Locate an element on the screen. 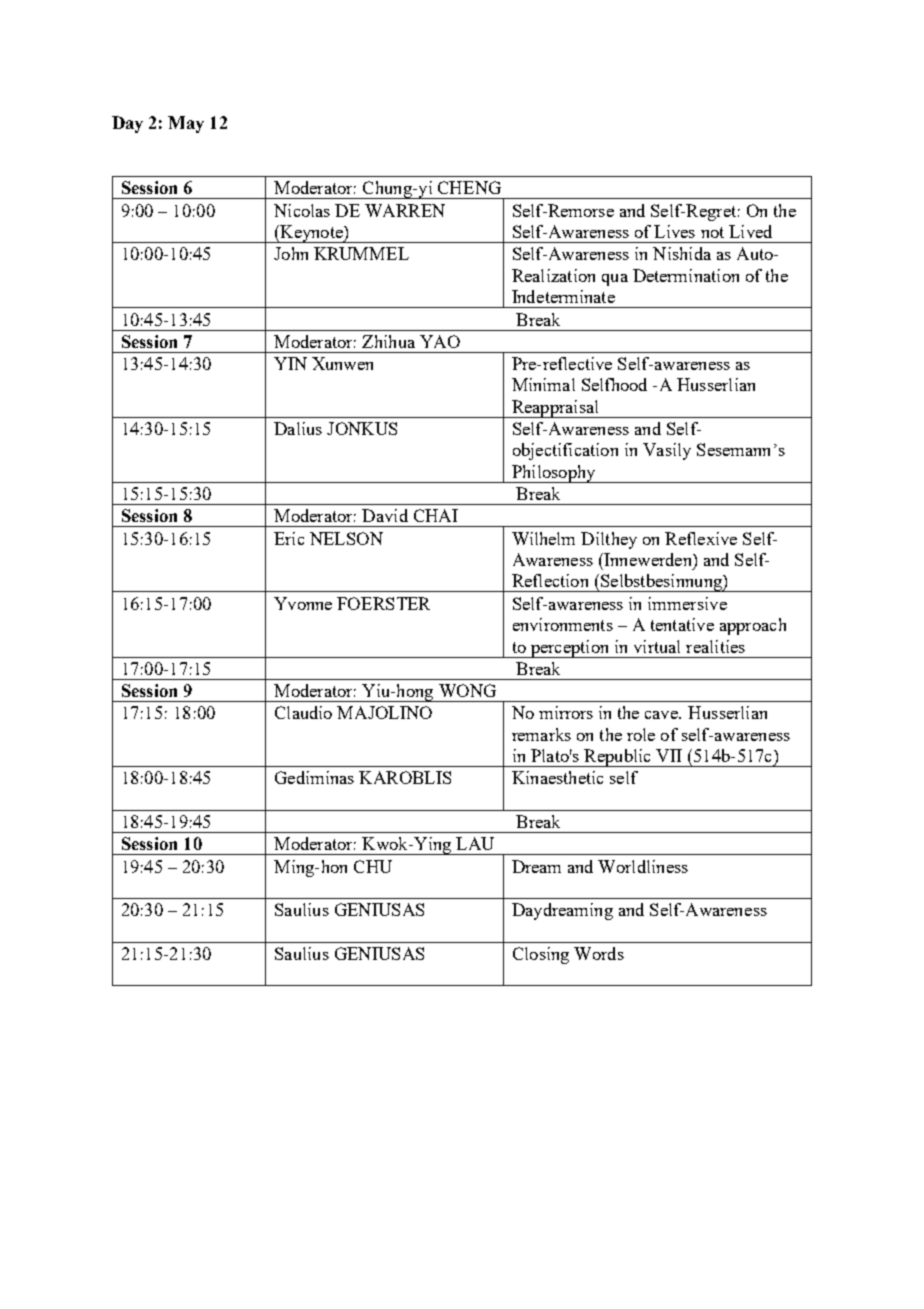 This screenshot has height=1309, width=924. CHENG is located at coordinates (469, 187).
